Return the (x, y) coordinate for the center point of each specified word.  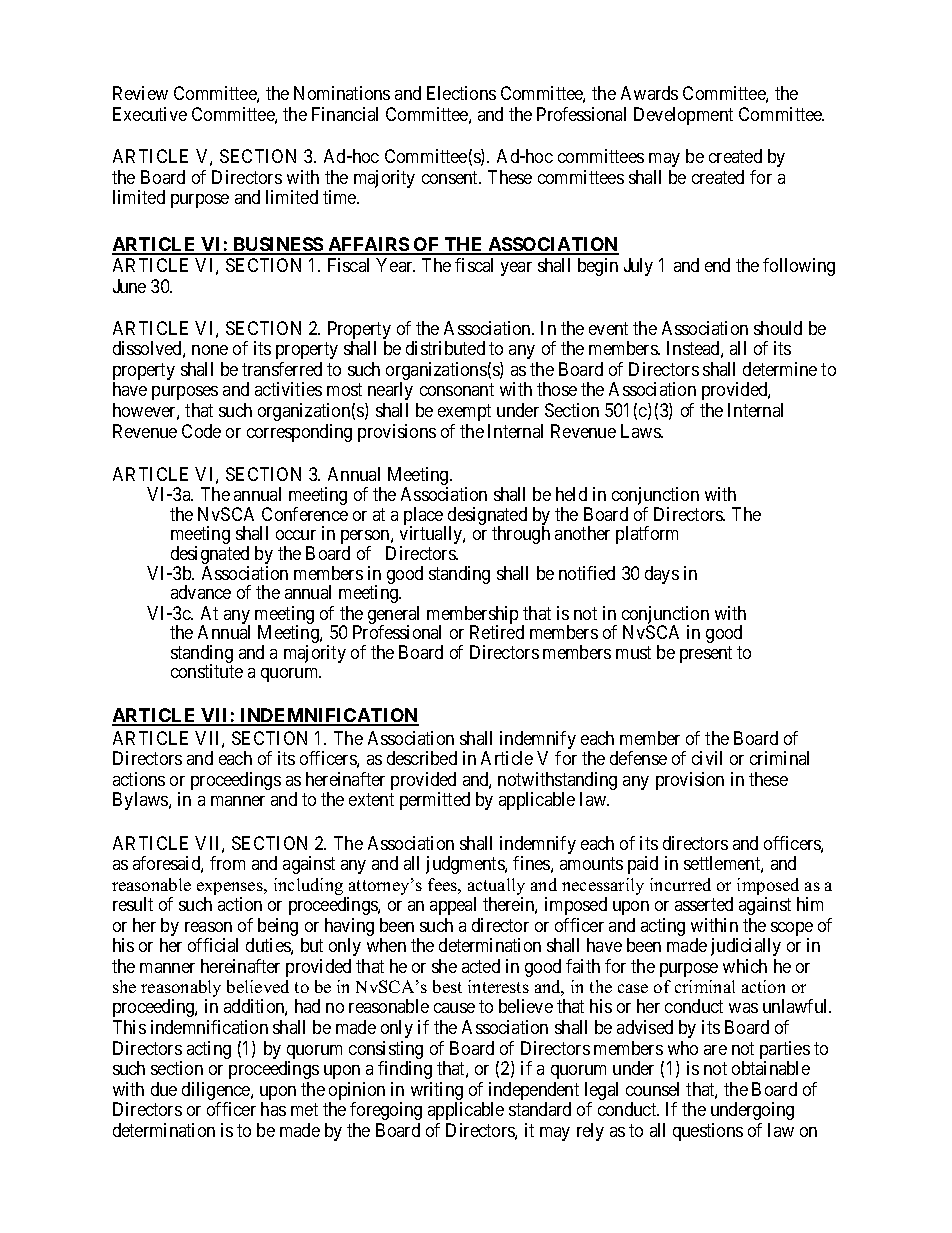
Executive (150, 114)
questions (708, 1132)
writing (437, 1092)
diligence (217, 1092)
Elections (461, 93)
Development (683, 116)
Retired (497, 632)
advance (201, 592)
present (706, 654)
